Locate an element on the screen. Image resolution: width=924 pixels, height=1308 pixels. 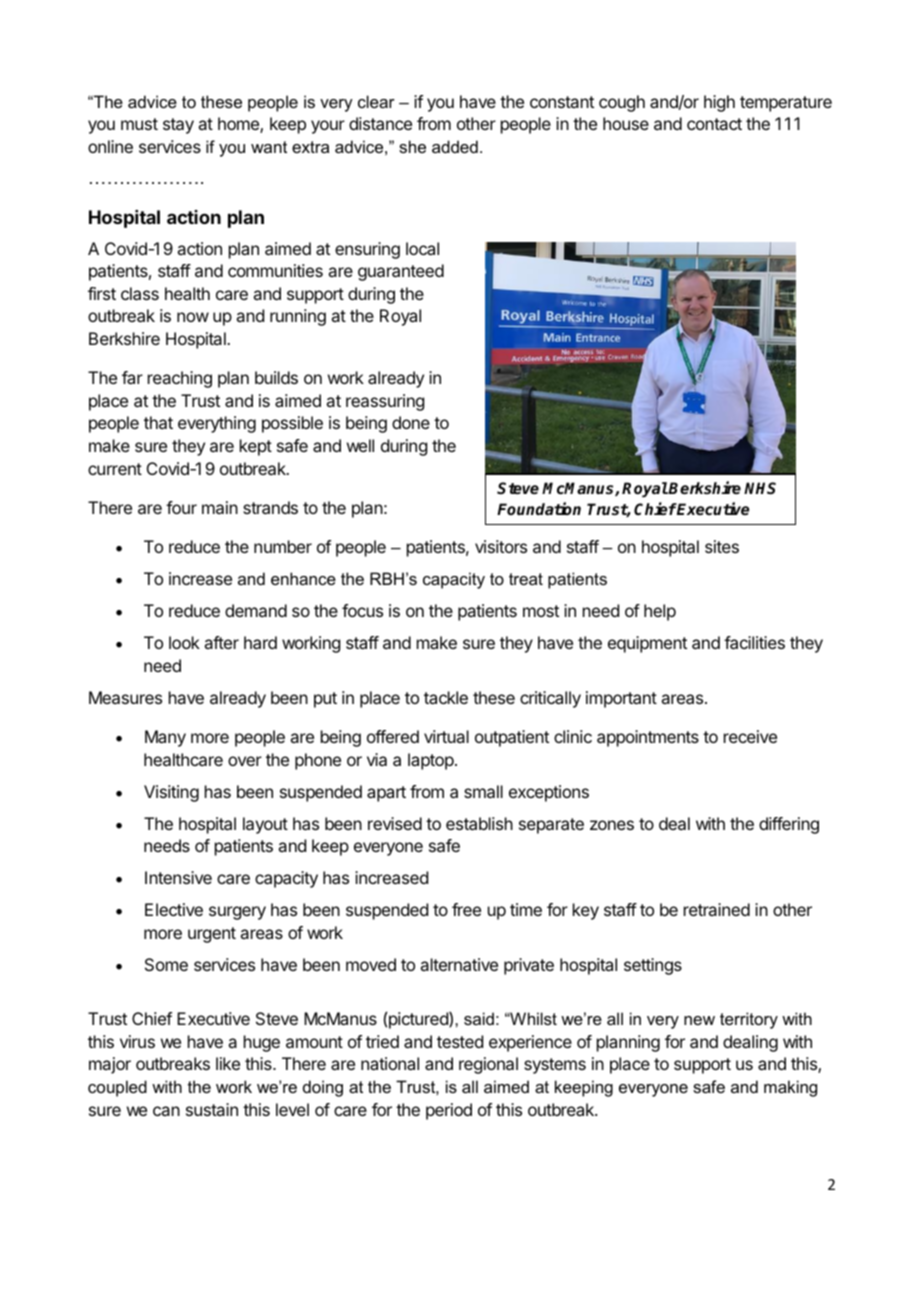
period is located at coordinates (449, 1111).
